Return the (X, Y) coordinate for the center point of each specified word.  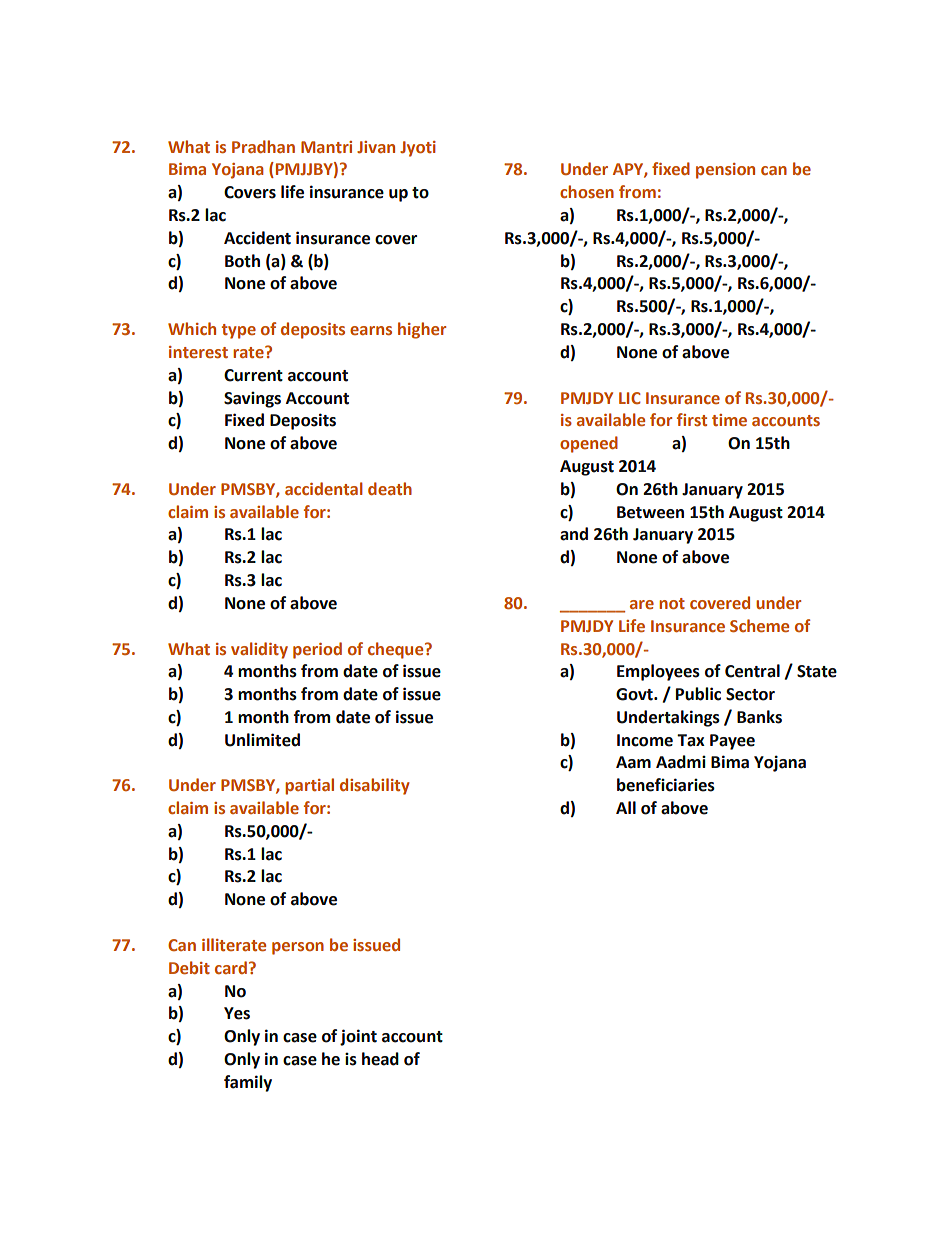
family (248, 1083)
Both (242, 261)
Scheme (759, 625)
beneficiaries (666, 785)
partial (309, 786)
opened (589, 444)
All (626, 807)
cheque (397, 650)
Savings (252, 399)
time (729, 420)
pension (725, 171)
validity (259, 650)
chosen (587, 191)
